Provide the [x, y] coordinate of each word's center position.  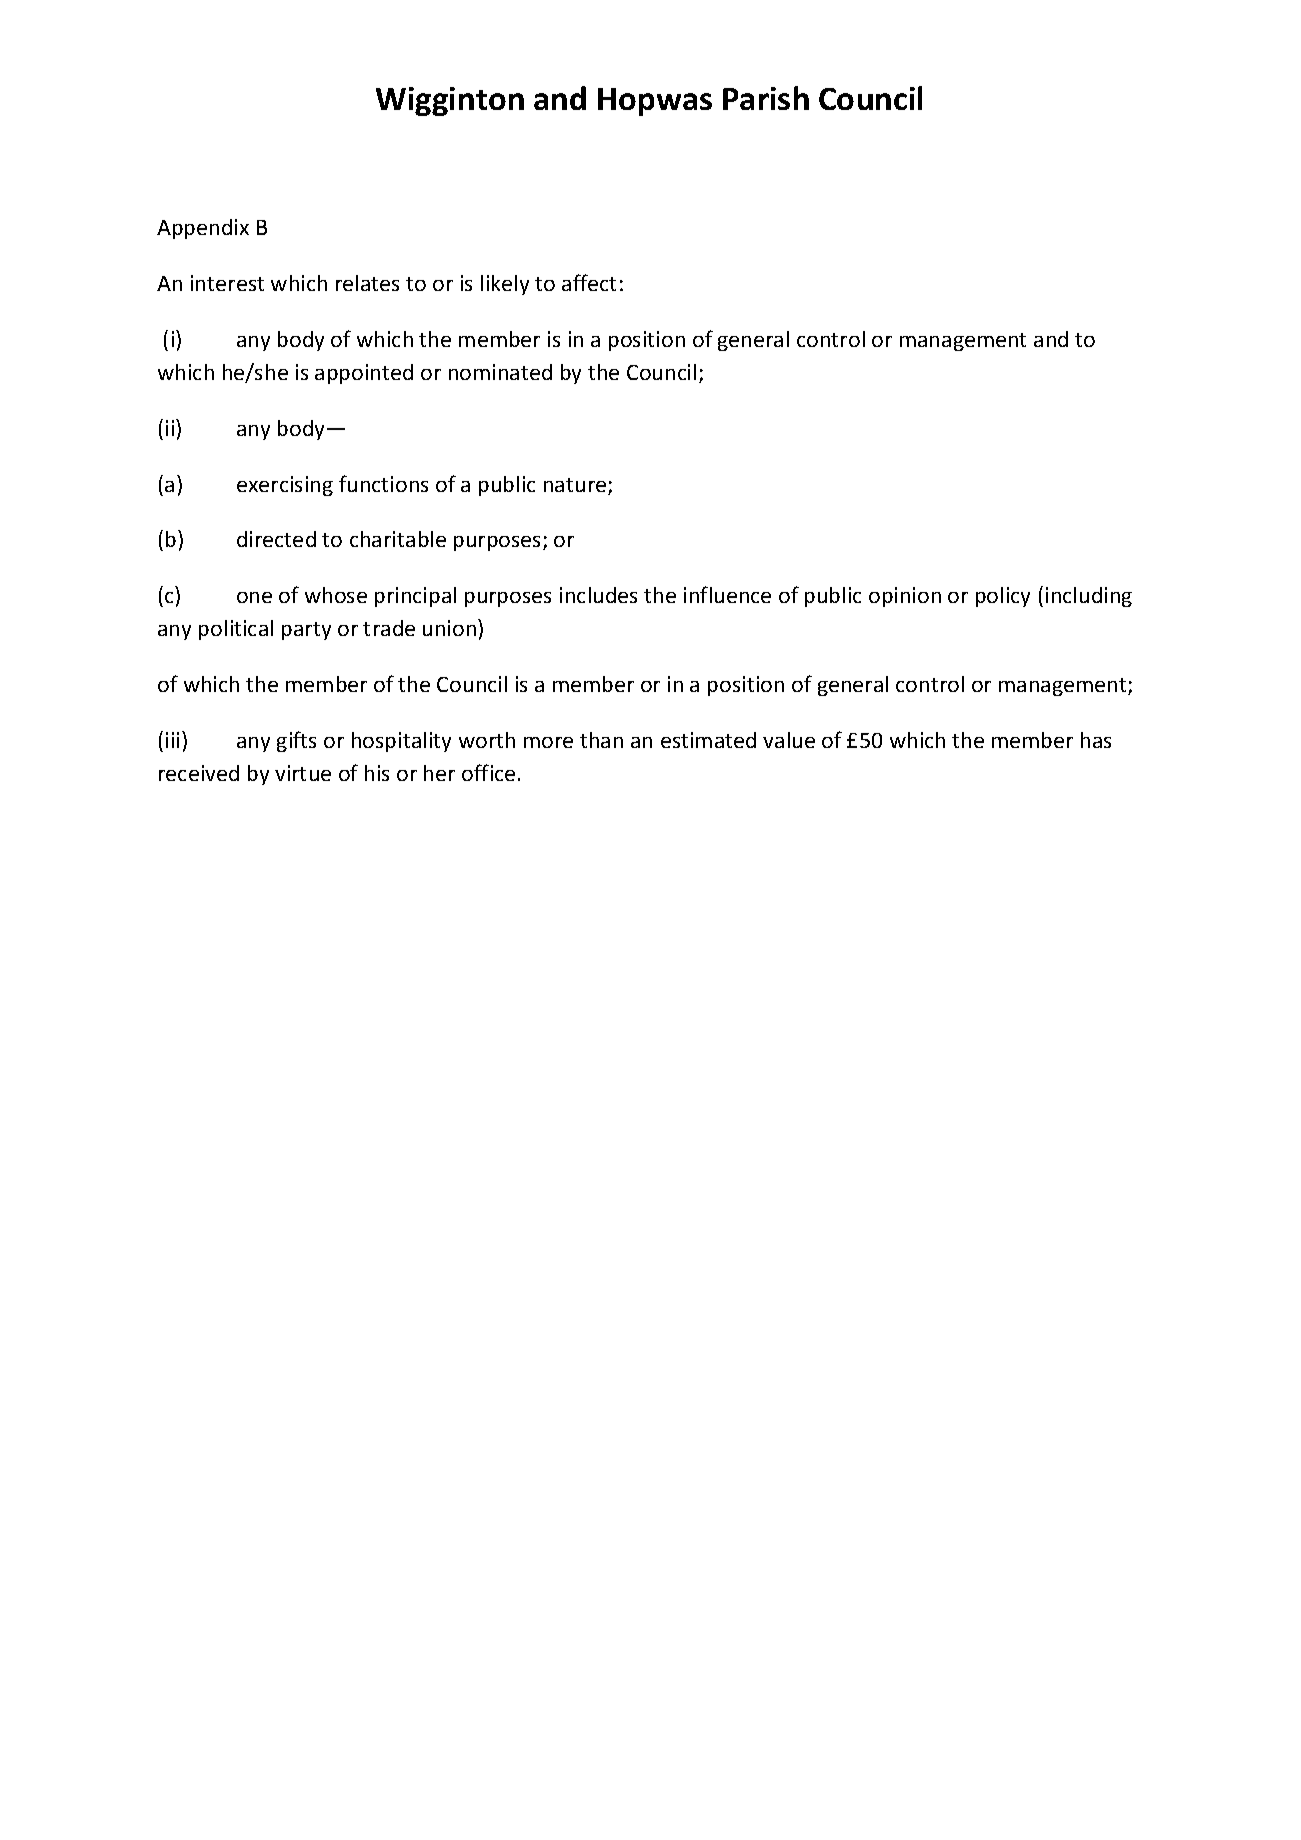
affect [589, 282]
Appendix [203, 229]
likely [505, 285]
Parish [766, 98]
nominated [500, 372]
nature [576, 486]
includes [598, 595]
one [254, 597]
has [1096, 740]
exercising [285, 486]
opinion [905, 597]
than [601, 740]
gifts [296, 741]
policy [1003, 597]
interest [227, 283]
